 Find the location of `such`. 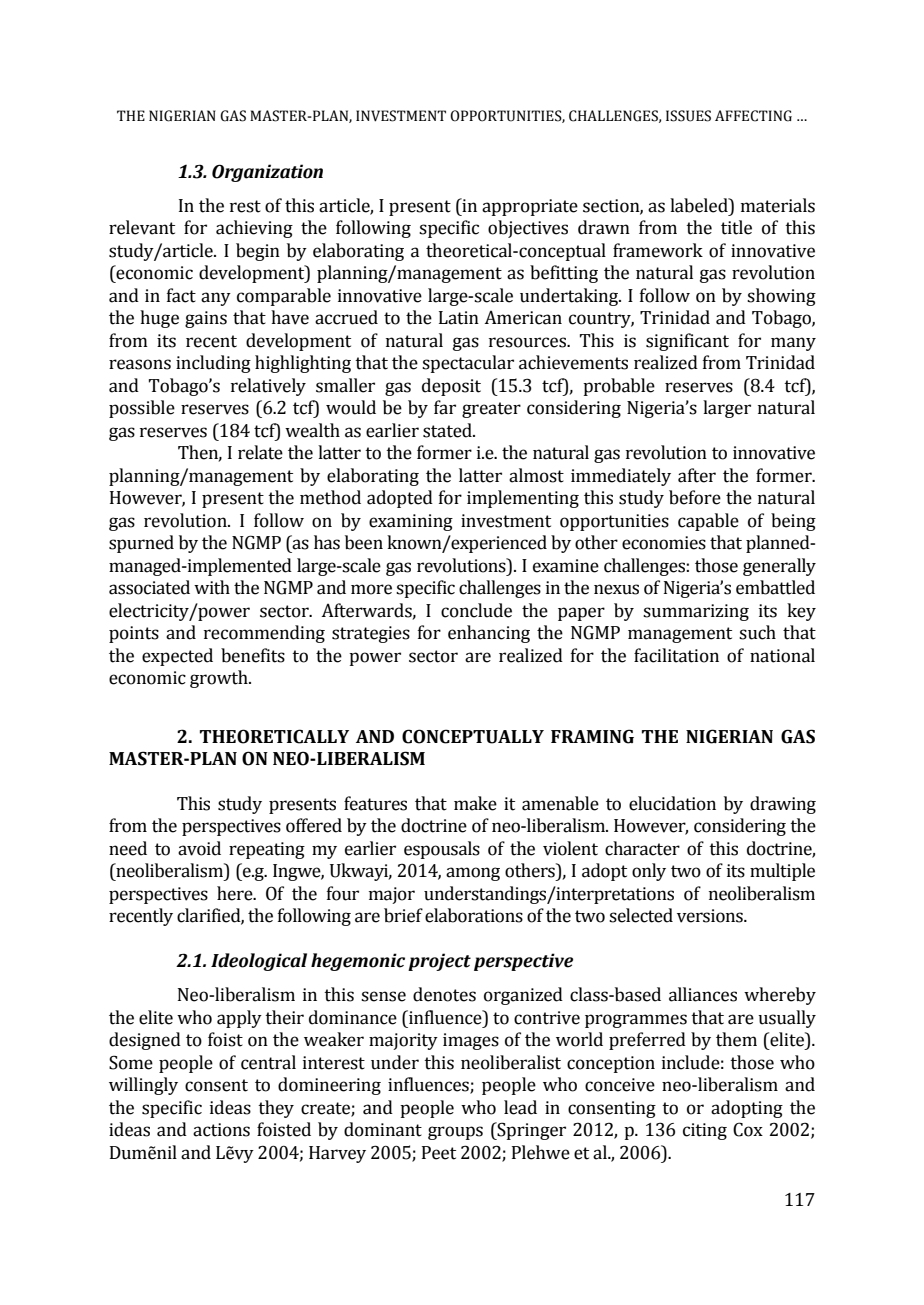

such is located at coordinates (757, 632).
